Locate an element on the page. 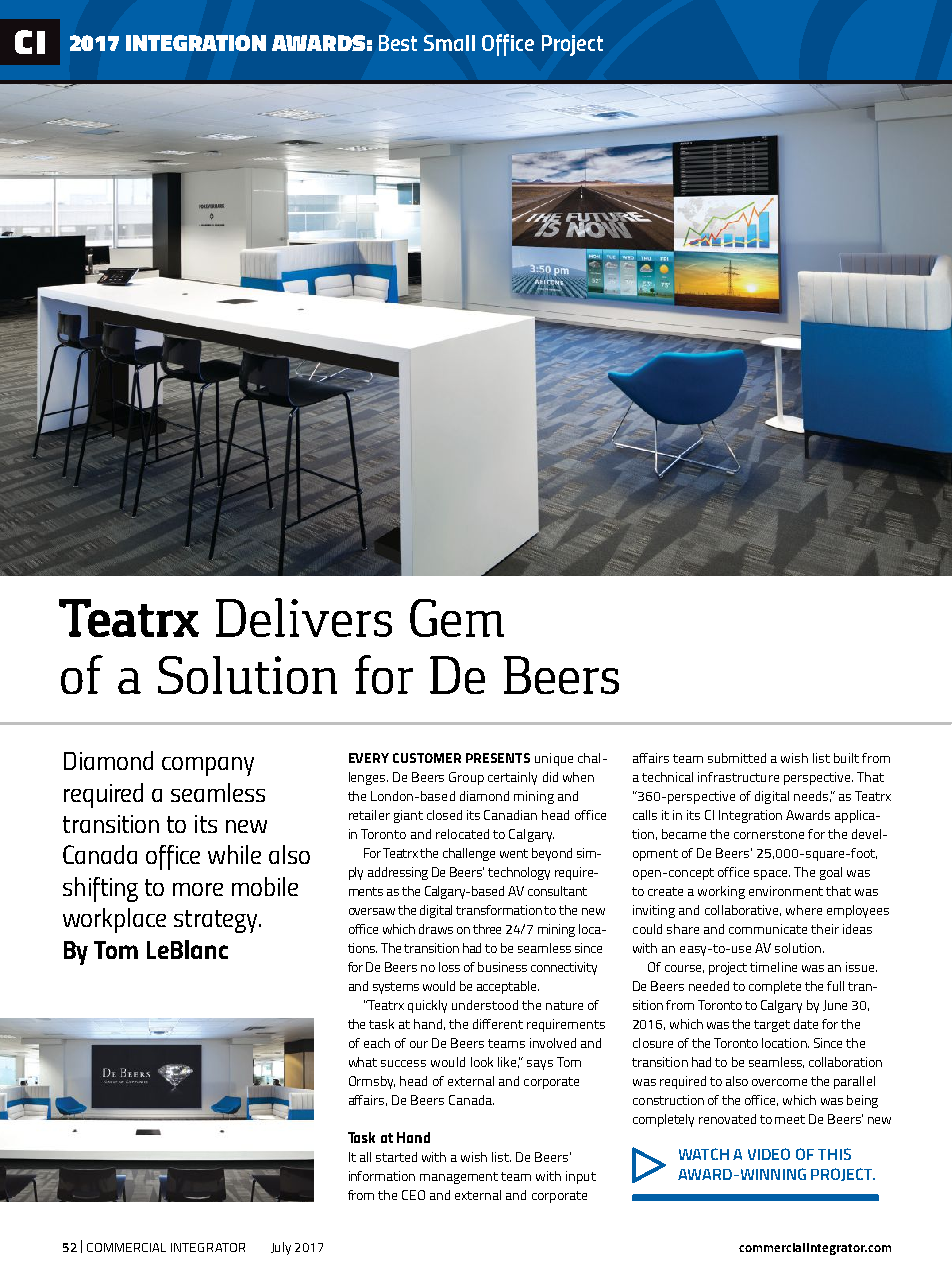  July is located at coordinates (281, 1248).
